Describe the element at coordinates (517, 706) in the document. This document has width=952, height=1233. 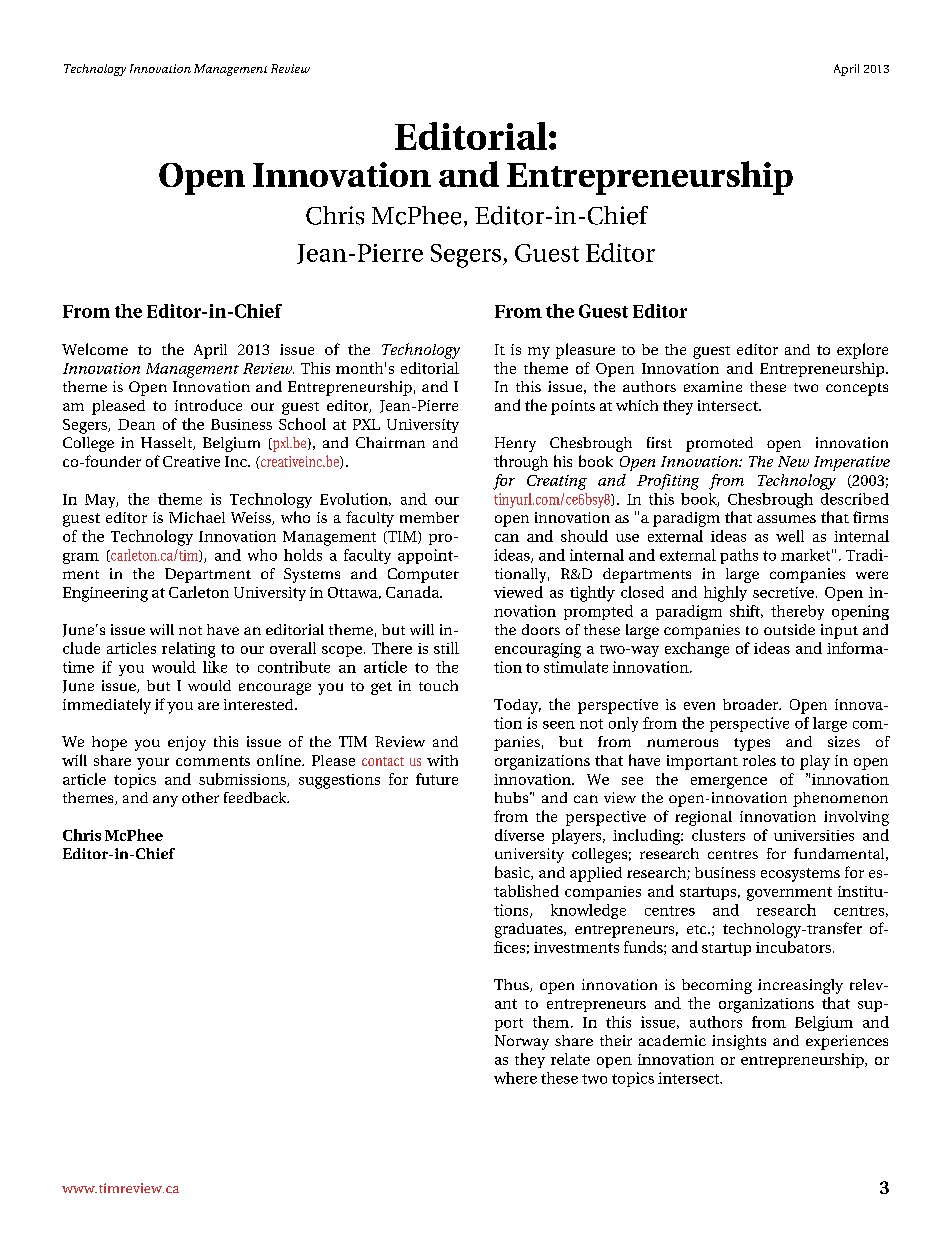
I see `Today` at that location.
